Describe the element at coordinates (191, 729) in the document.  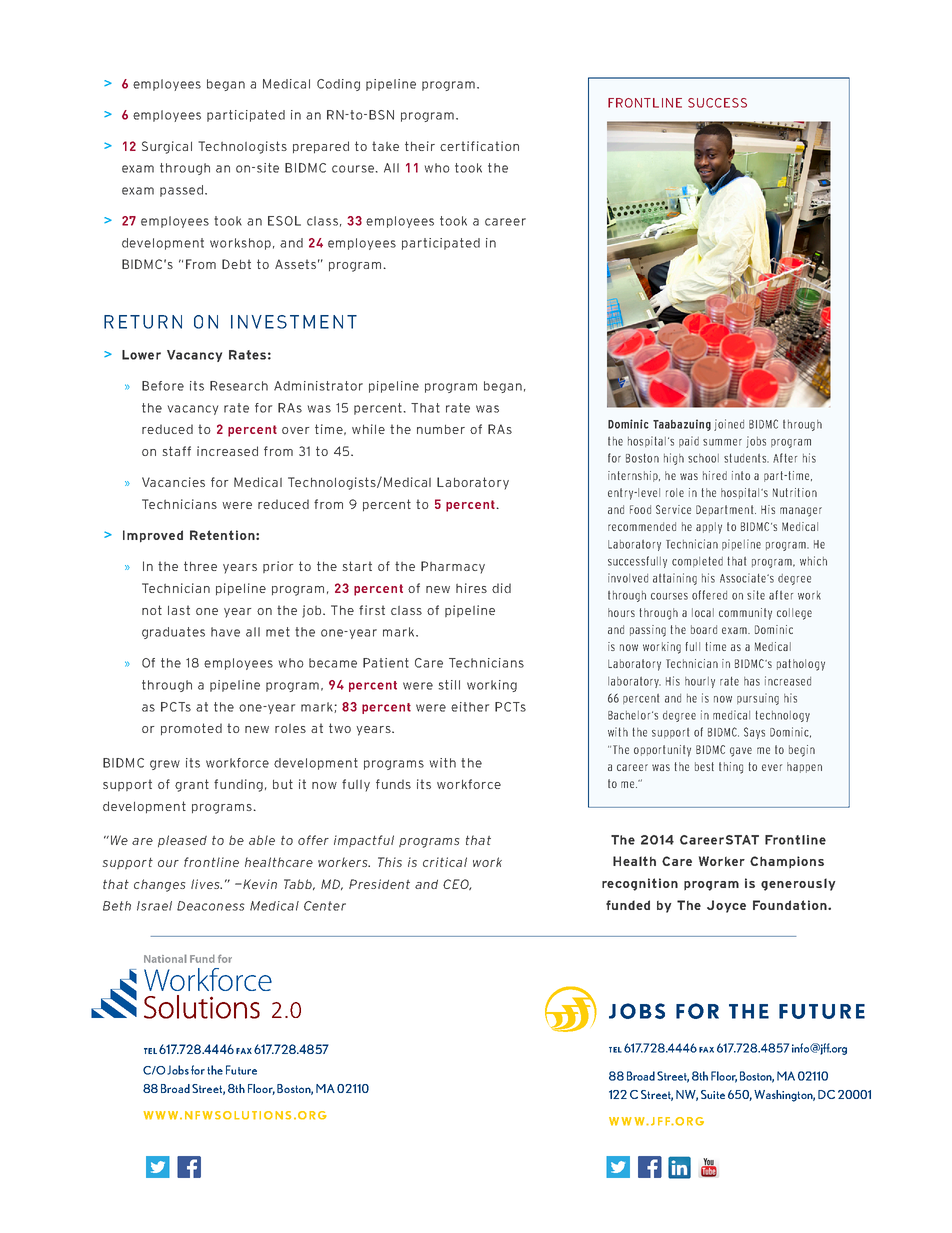
I see `promoted` at that location.
